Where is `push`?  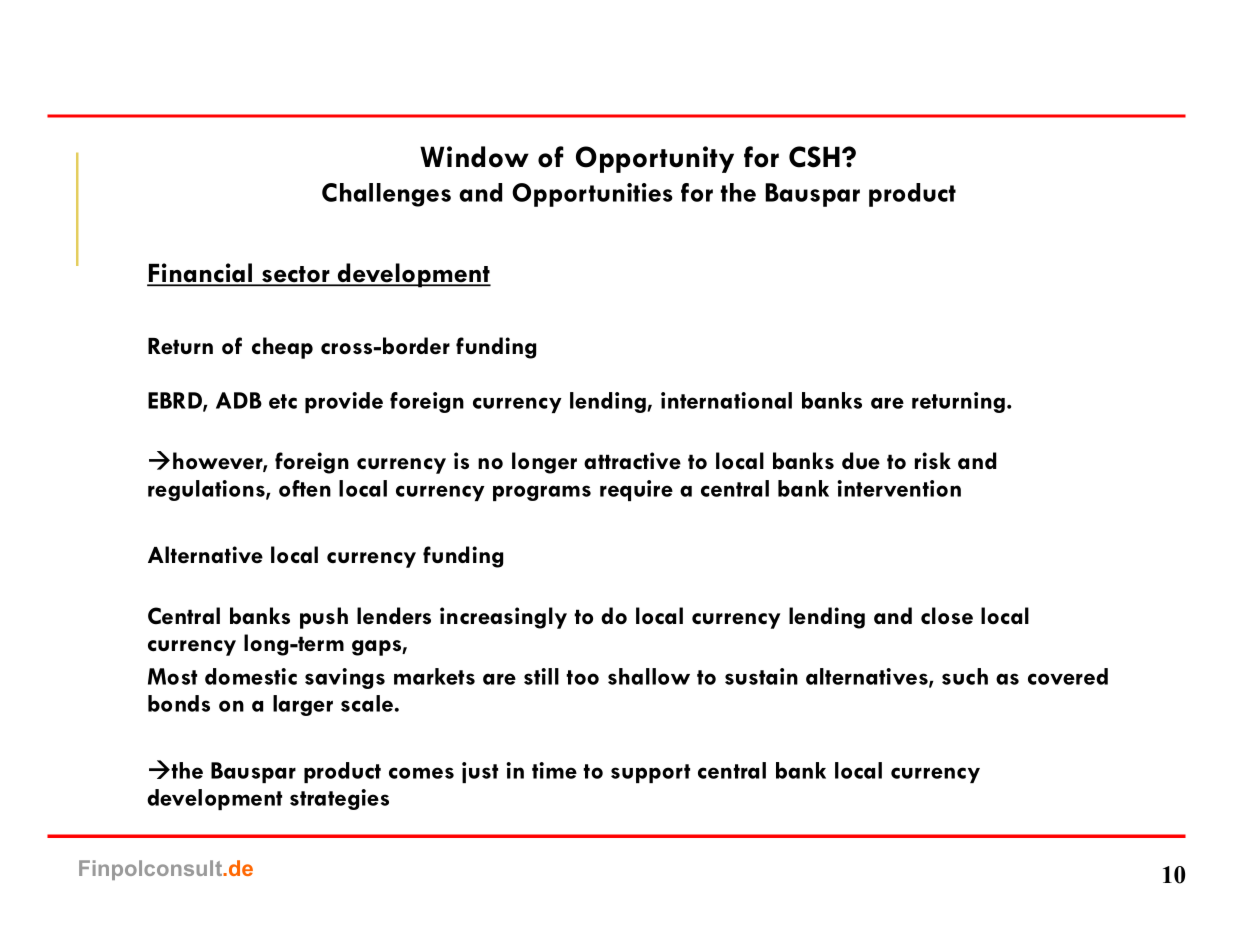
push is located at coordinates (324, 618).
